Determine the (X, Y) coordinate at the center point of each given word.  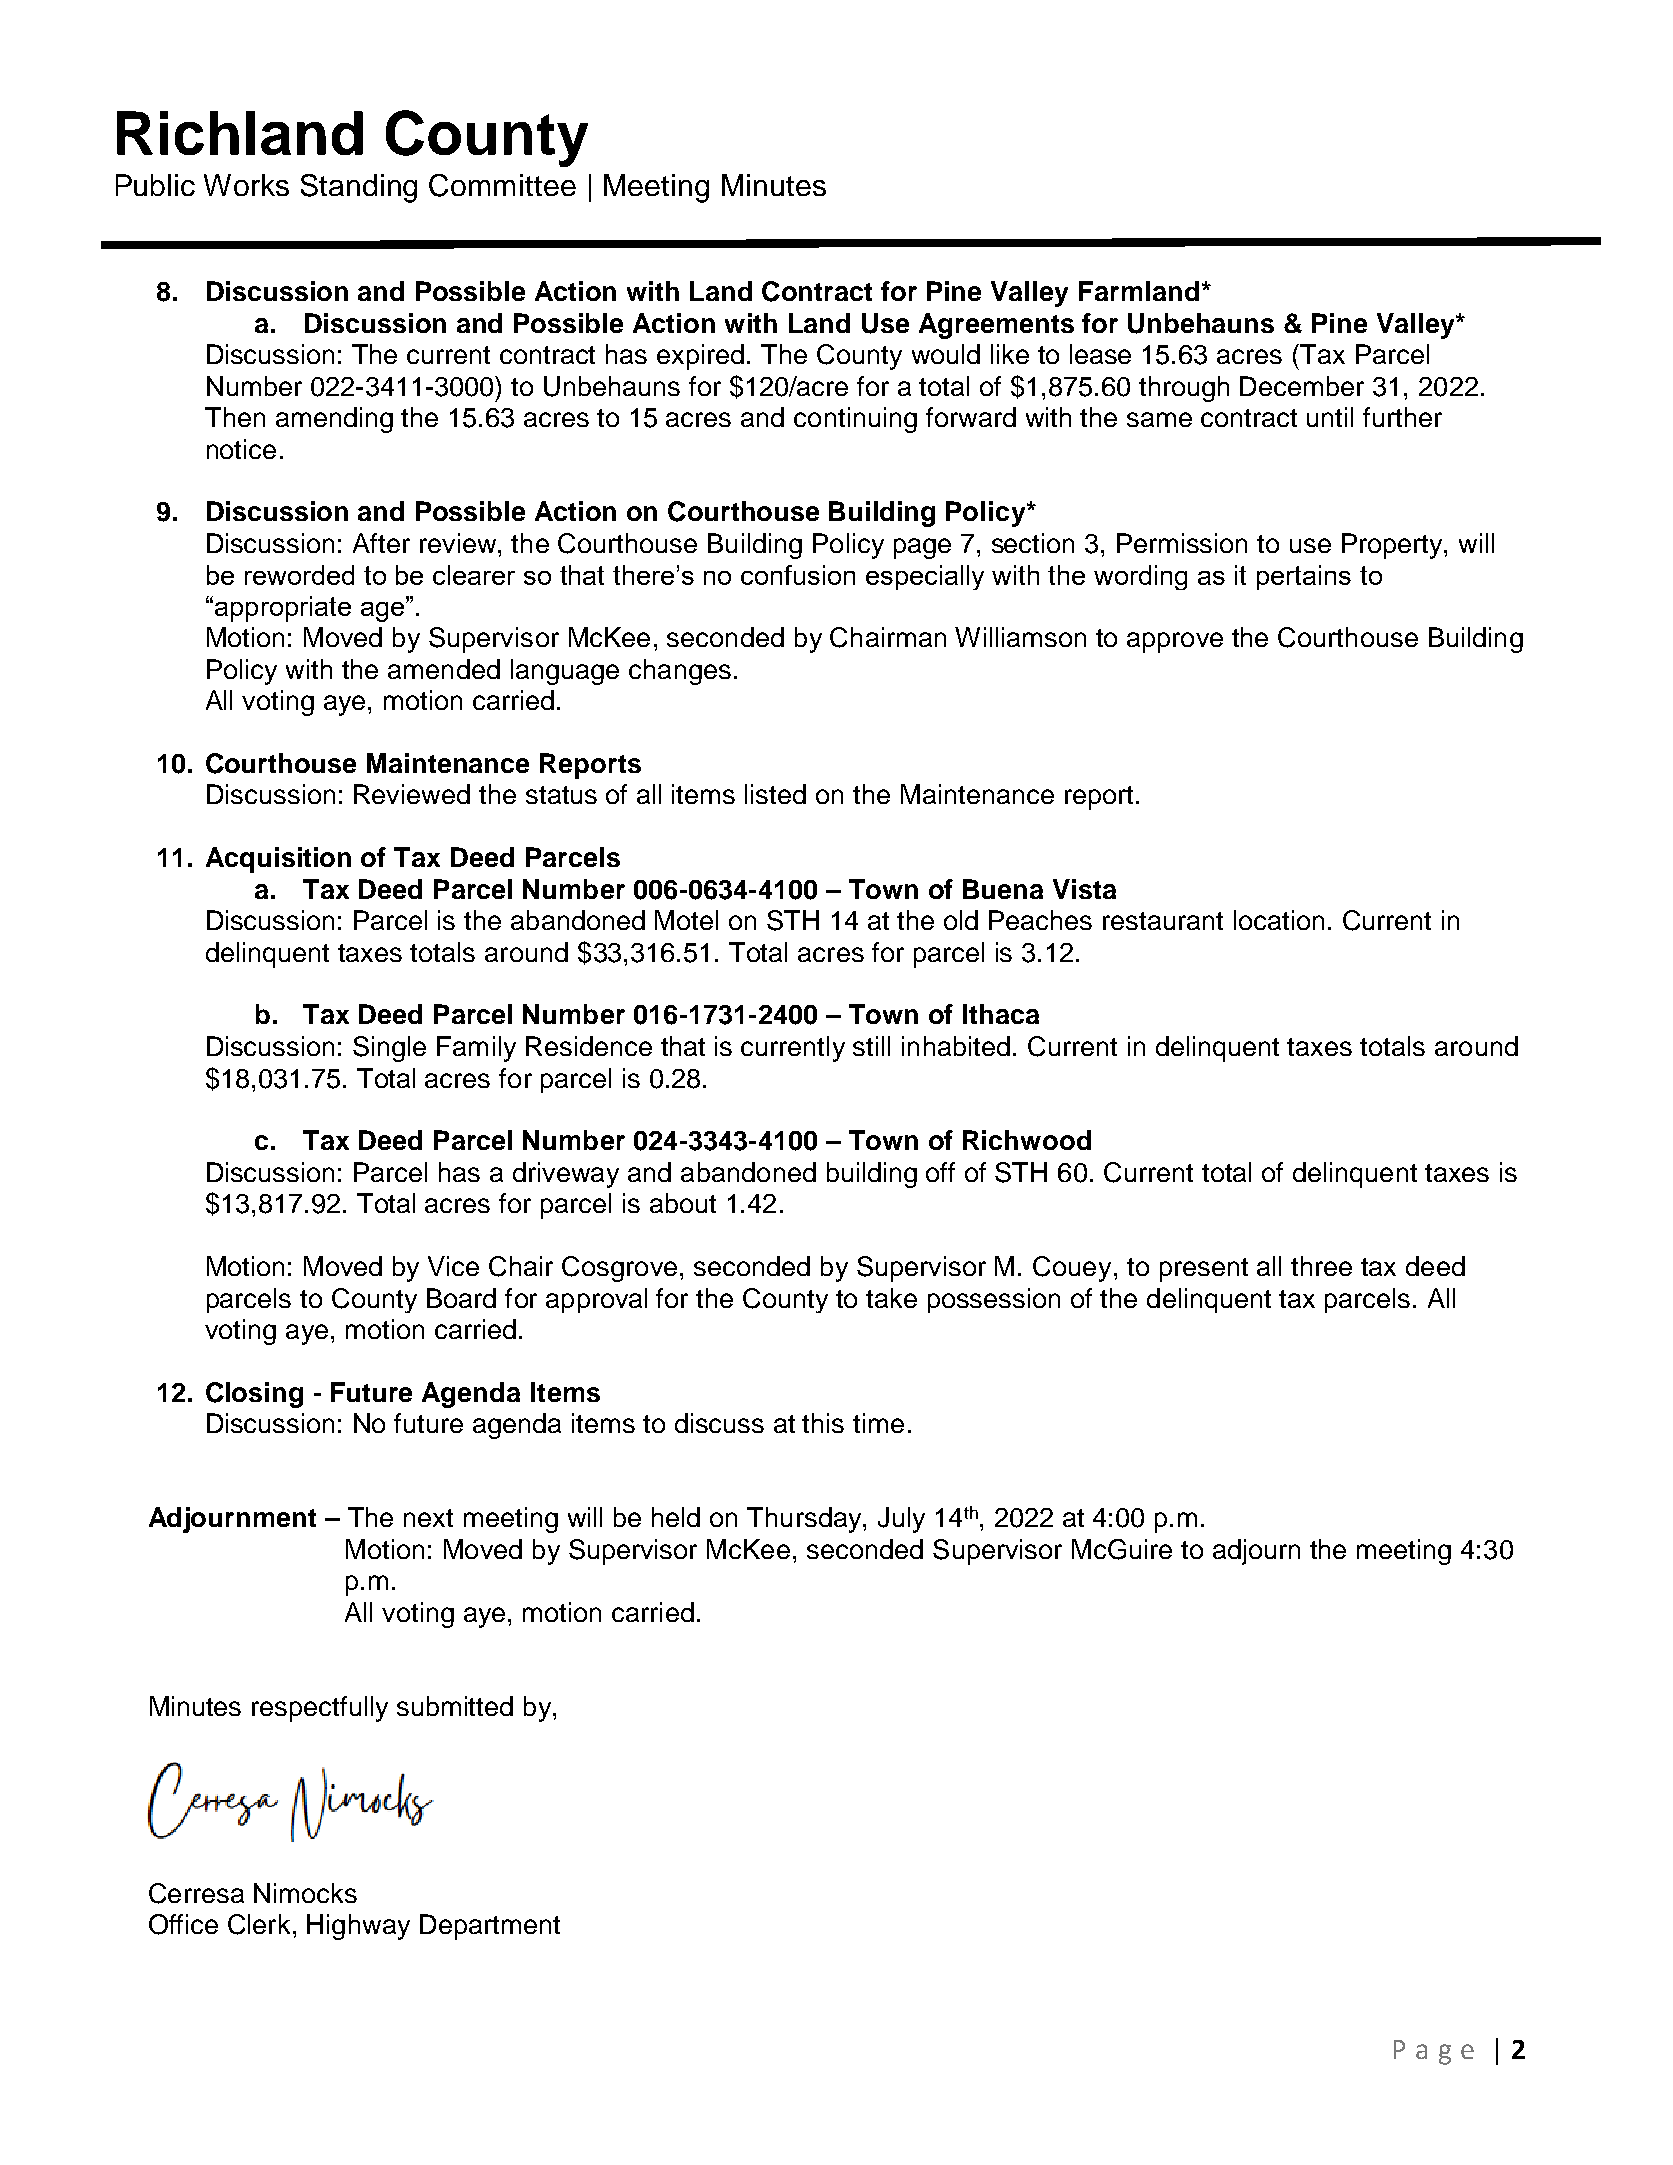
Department (490, 1927)
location (1279, 920)
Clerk (259, 1924)
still (871, 1046)
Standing (359, 188)
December (1302, 386)
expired (700, 357)
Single (389, 1049)
